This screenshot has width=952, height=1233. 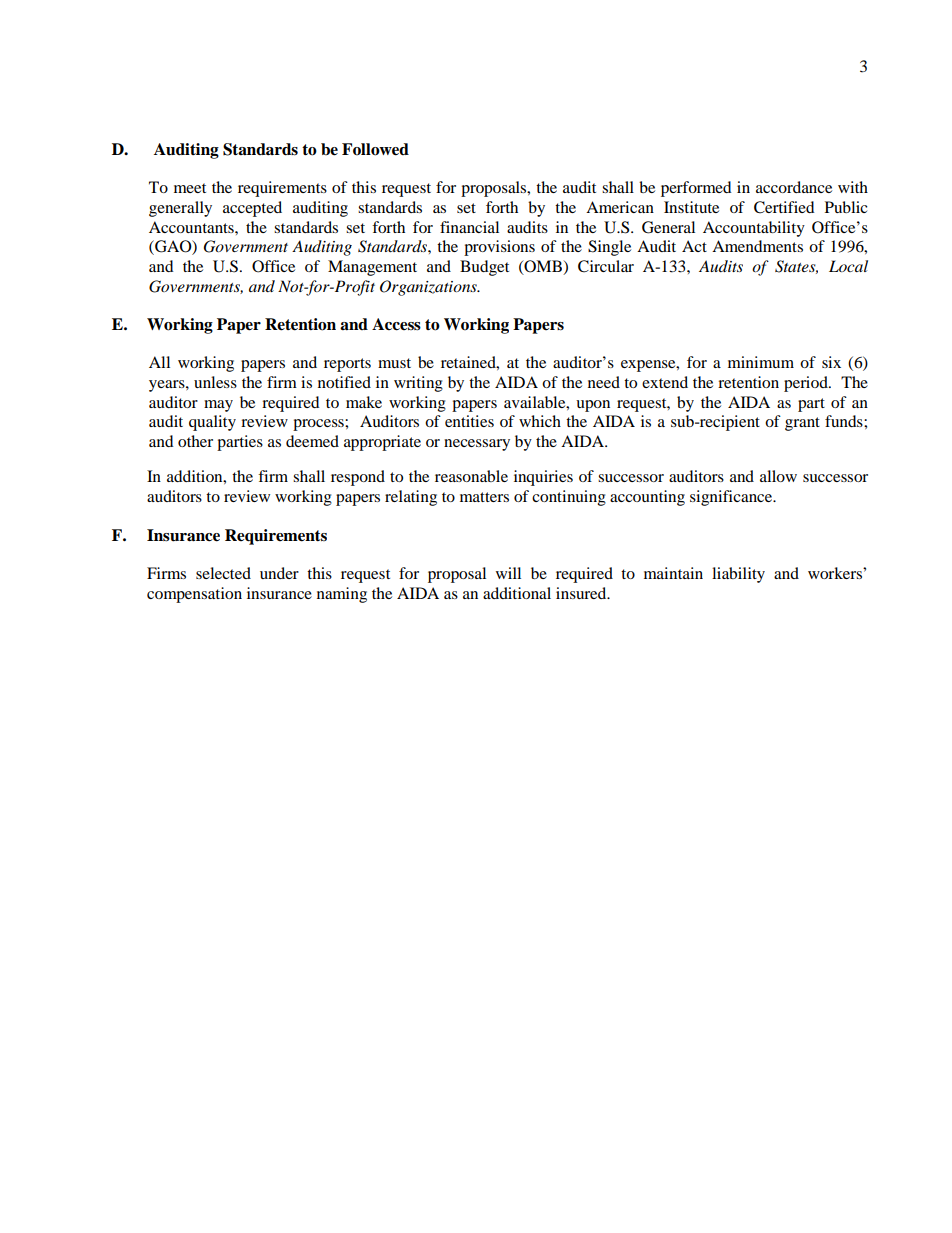 I want to click on accordance, so click(x=794, y=187).
